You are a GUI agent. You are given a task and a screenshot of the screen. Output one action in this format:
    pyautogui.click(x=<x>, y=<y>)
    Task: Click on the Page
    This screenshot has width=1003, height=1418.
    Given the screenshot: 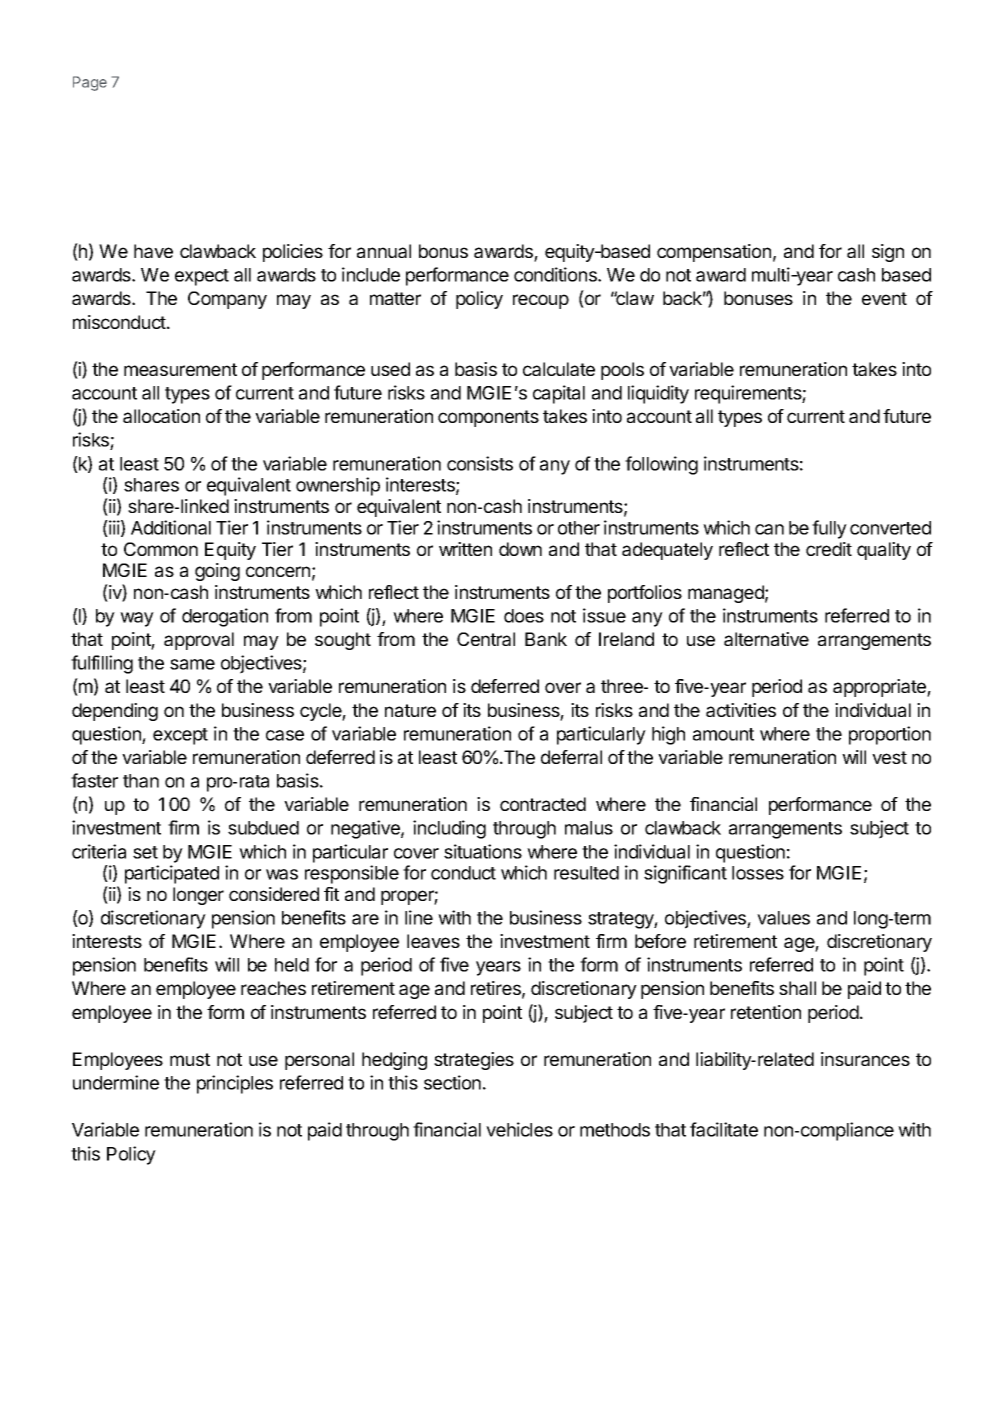 What is the action you would take?
    pyautogui.click(x=90, y=83)
